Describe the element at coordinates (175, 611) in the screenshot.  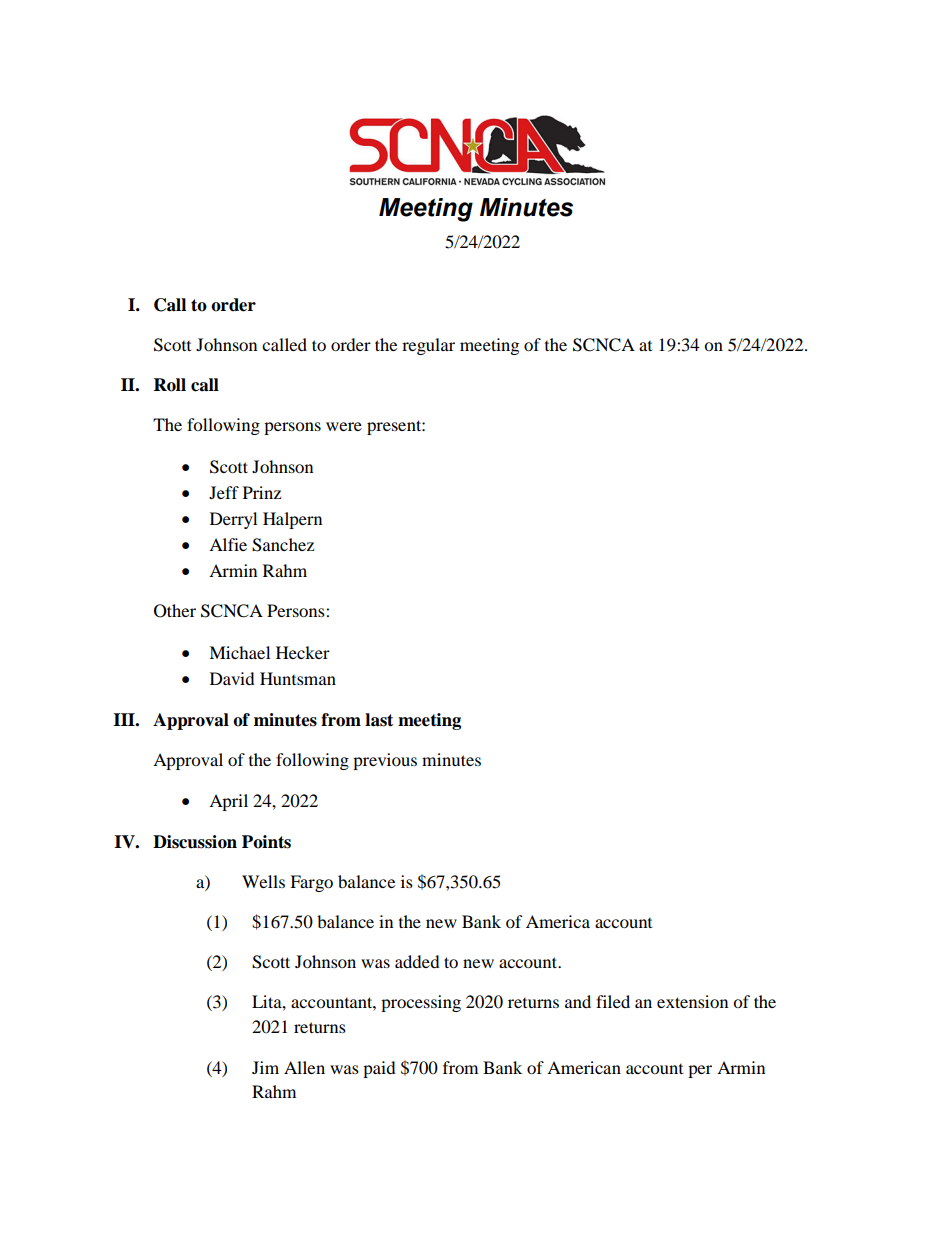
I see `Other` at that location.
